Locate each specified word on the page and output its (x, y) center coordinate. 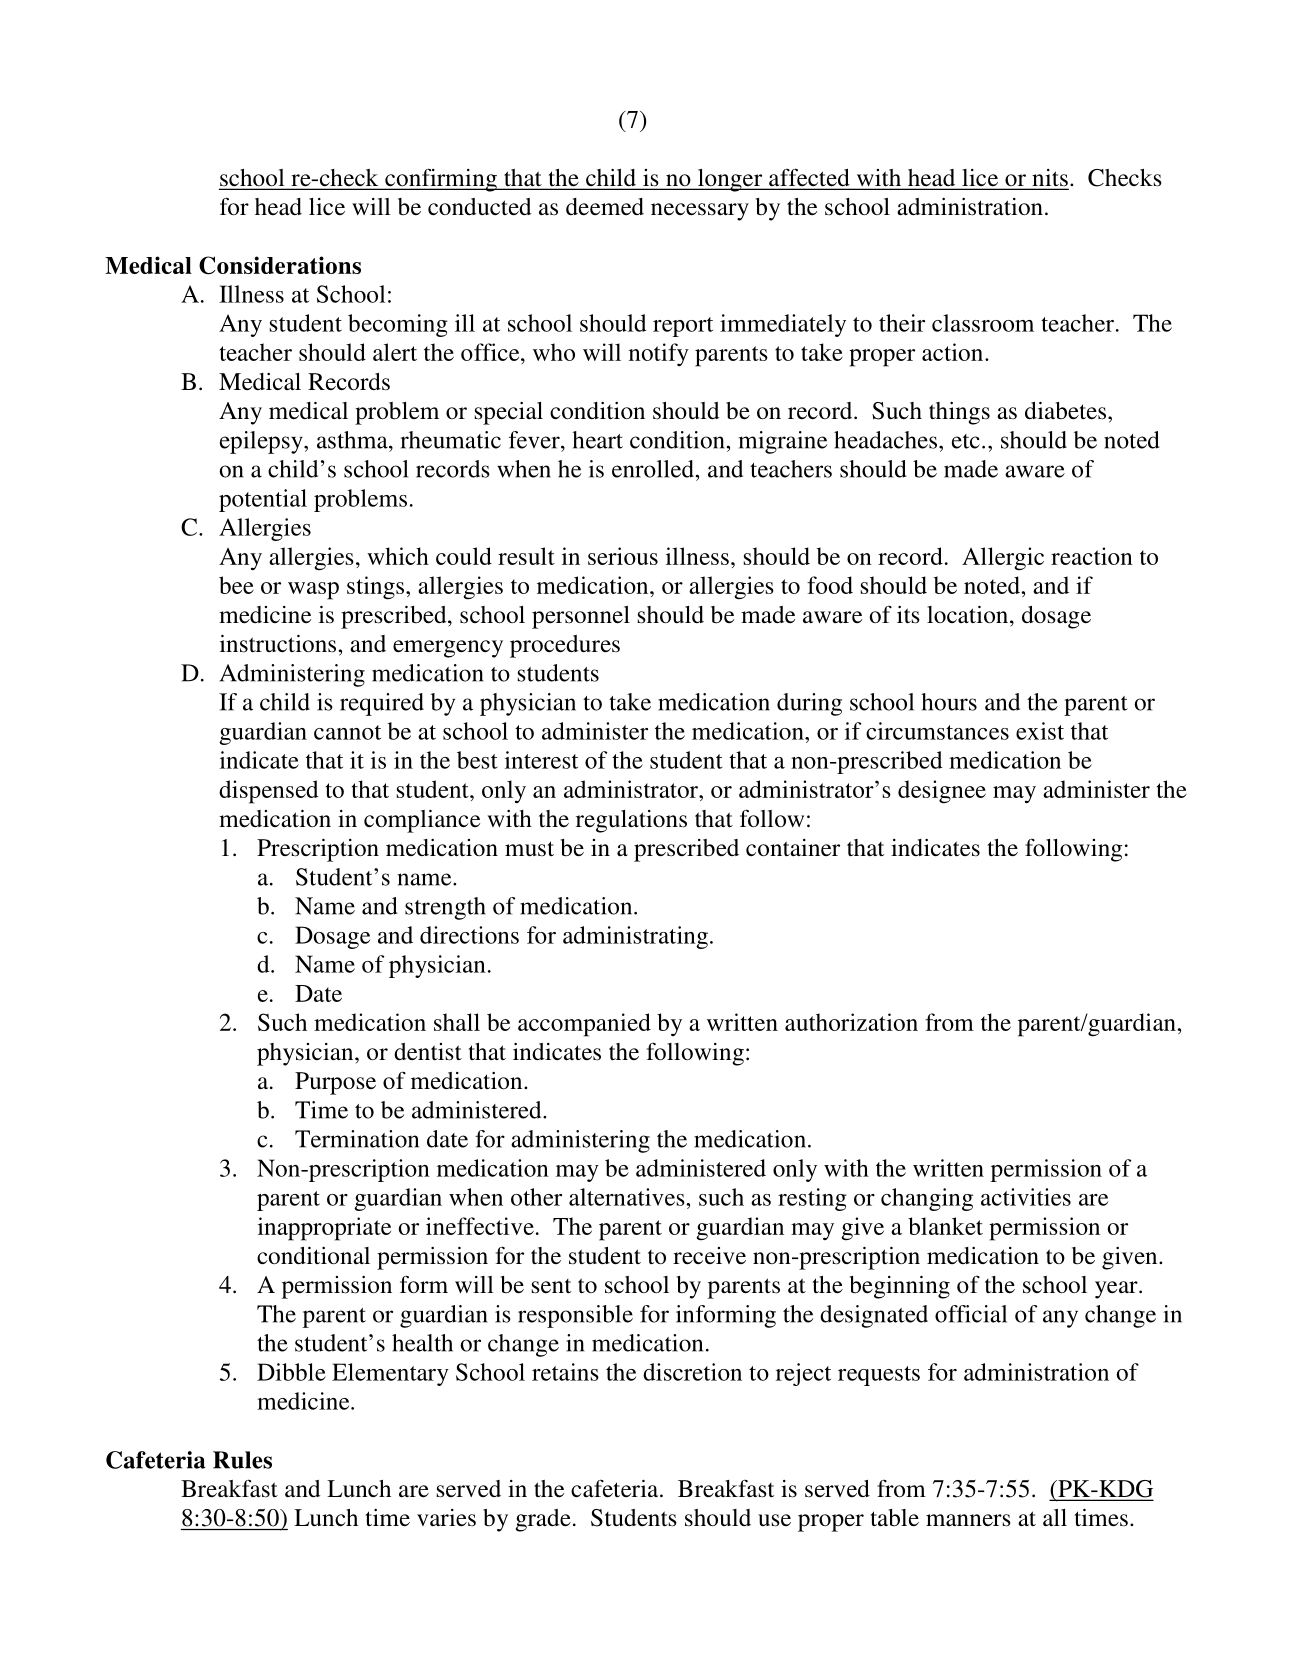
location (969, 615)
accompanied (584, 1025)
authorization (851, 1022)
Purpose (335, 1083)
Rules (242, 1460)
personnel (581, 617)
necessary (700, 212)
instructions (278, 644)
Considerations (280, 265)
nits (1049, 179)
